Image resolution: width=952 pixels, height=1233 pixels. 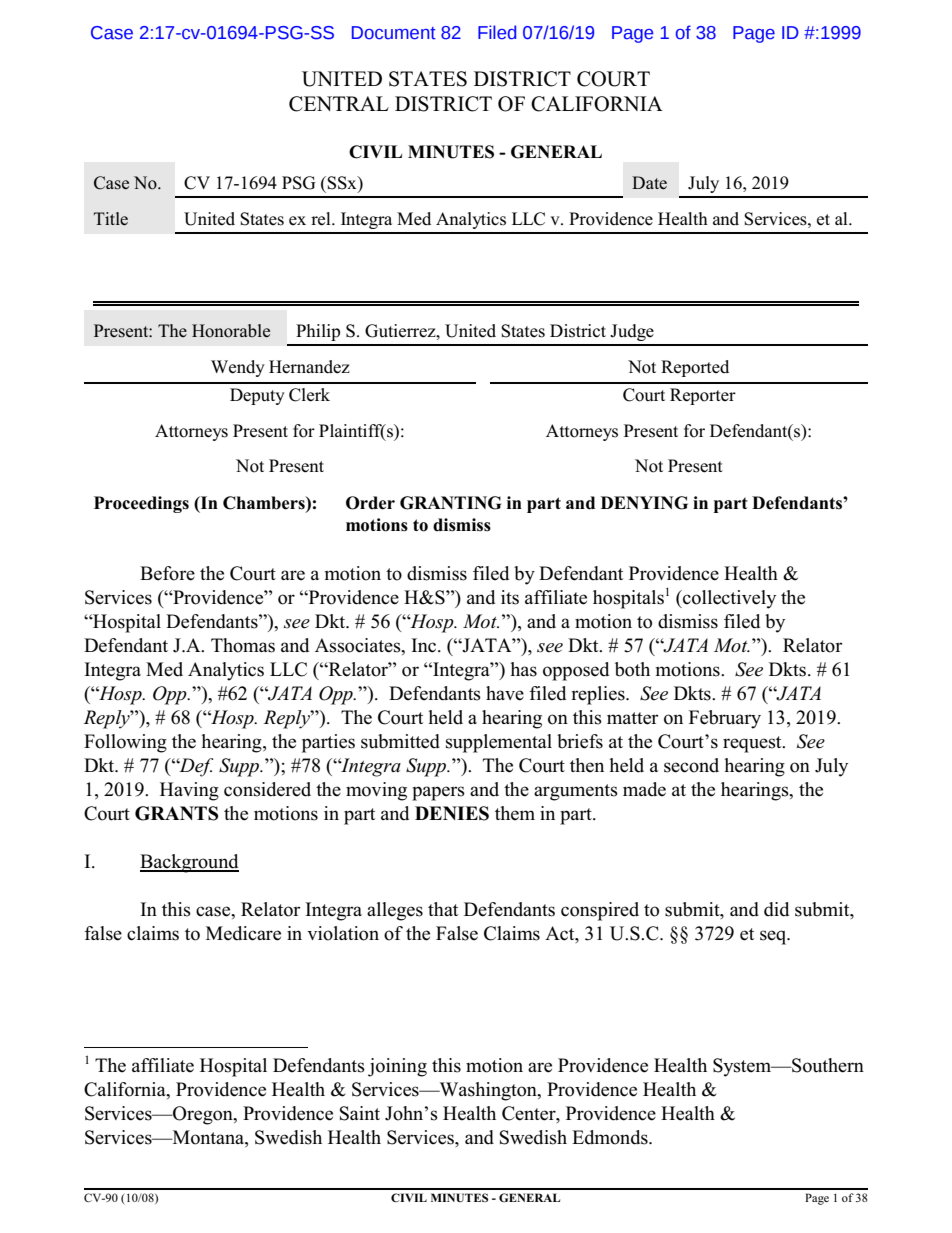 I want to click on Saint, so click(x=360, y=1113).
